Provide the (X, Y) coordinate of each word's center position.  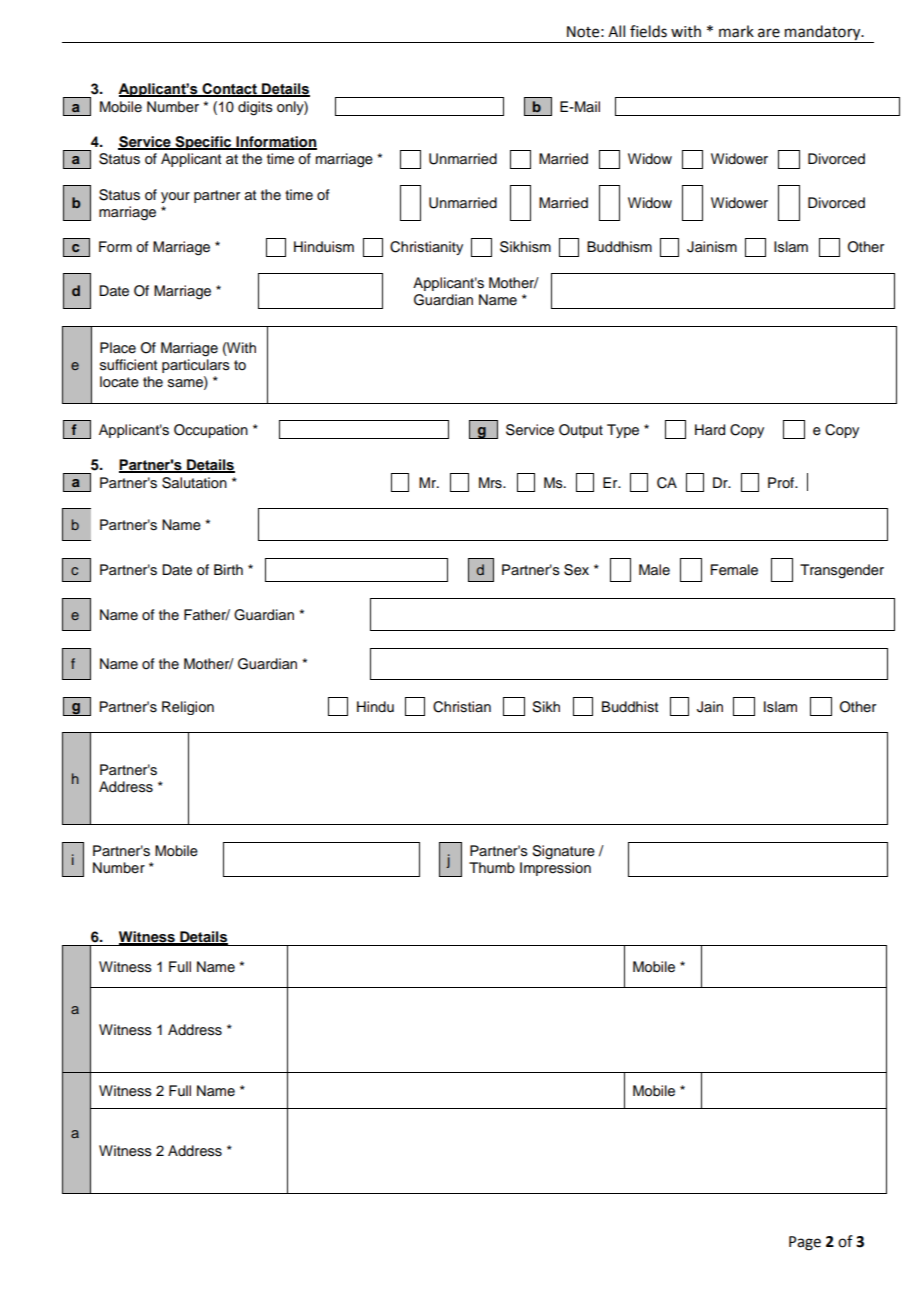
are (769, 33)
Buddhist (630, 707)
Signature (563, 852)
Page (805, 1243)
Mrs (491, 483)
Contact (229, 90)
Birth (228, 569)
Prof (782, 482)
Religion (188, 708)
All (616, 31)
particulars (196, 366)
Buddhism (619, 247)
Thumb (492, 867)
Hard (710, 430)
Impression (555, 869)
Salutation (194, 483)
